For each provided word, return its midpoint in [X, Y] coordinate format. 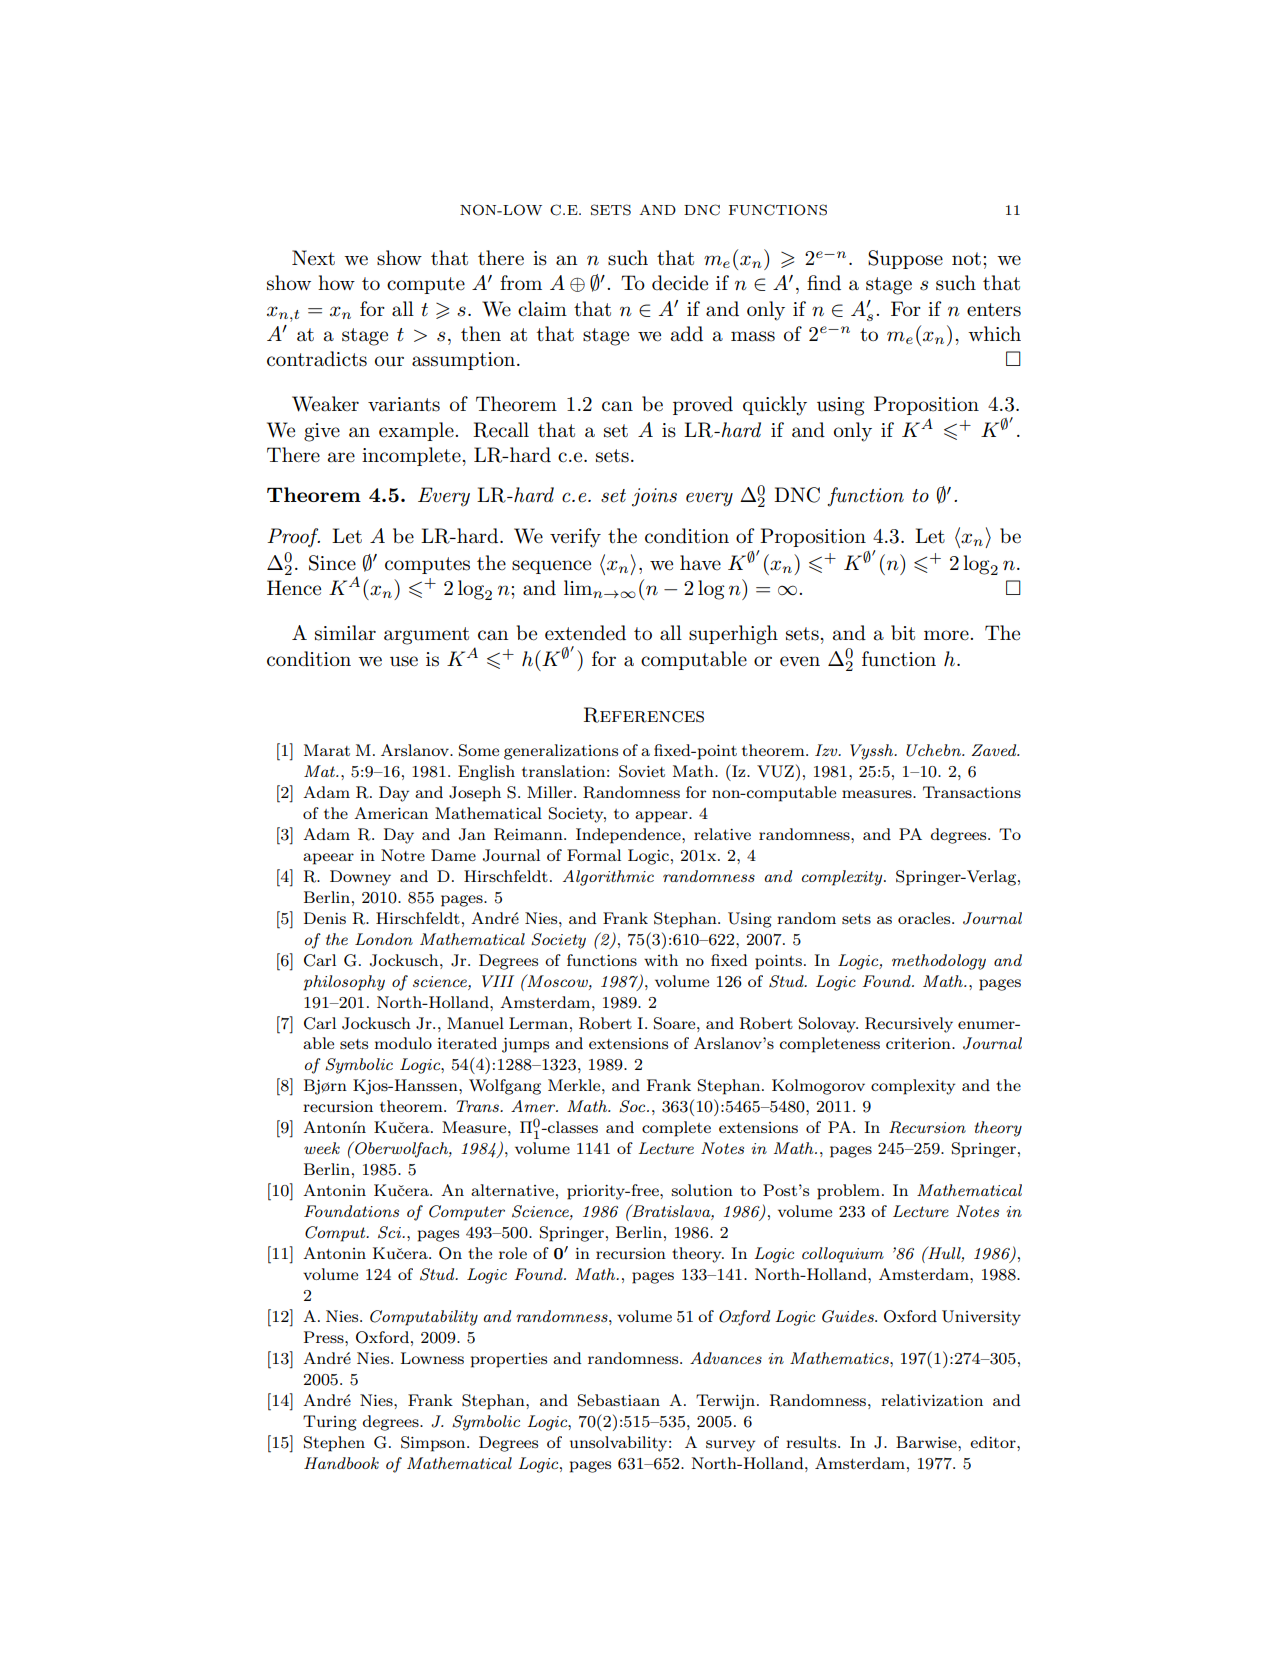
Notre [403, 855]
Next [313, 258]
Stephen [334, 1444]
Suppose [905, 259]
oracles [925, 918]
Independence [629, 836]
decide [680, 283]
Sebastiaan [619, 1400]
